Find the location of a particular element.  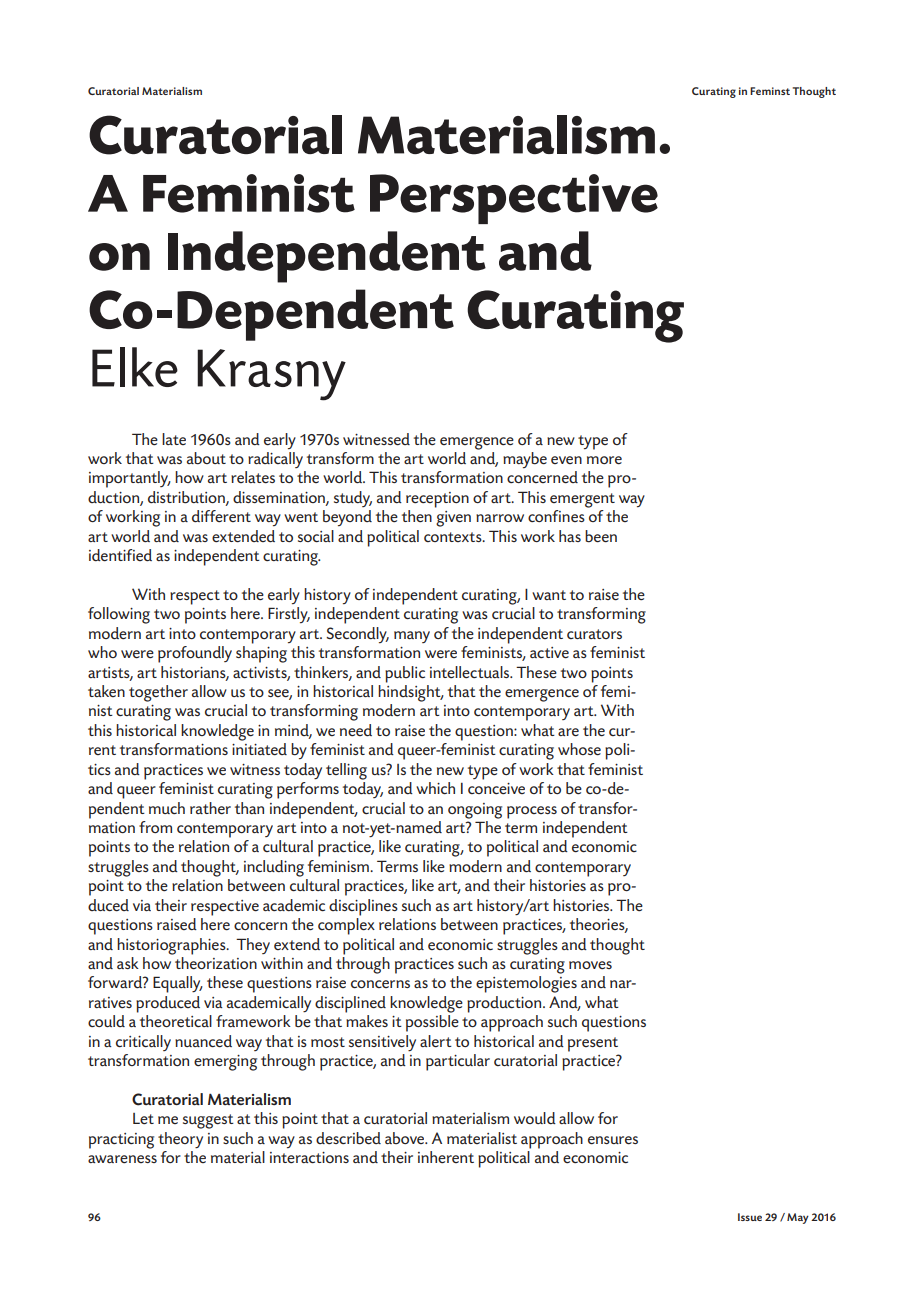

which is located at coordinates (435, 788).
